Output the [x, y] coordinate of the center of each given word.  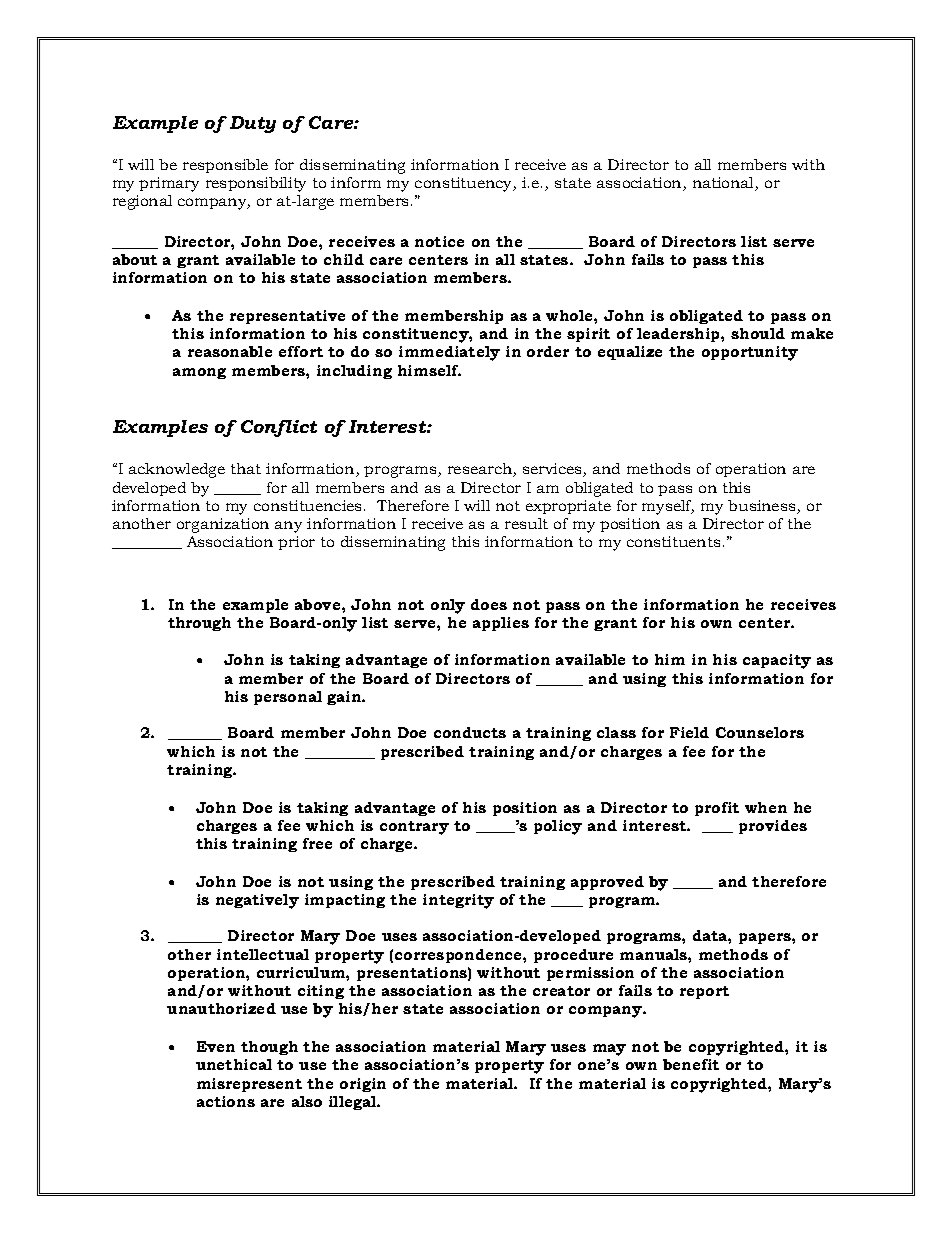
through [199, 624]
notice [439, 241]
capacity [777, 661]
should [758, 333]
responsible [225, 166]
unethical [234, 1064]
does [489, 604]
